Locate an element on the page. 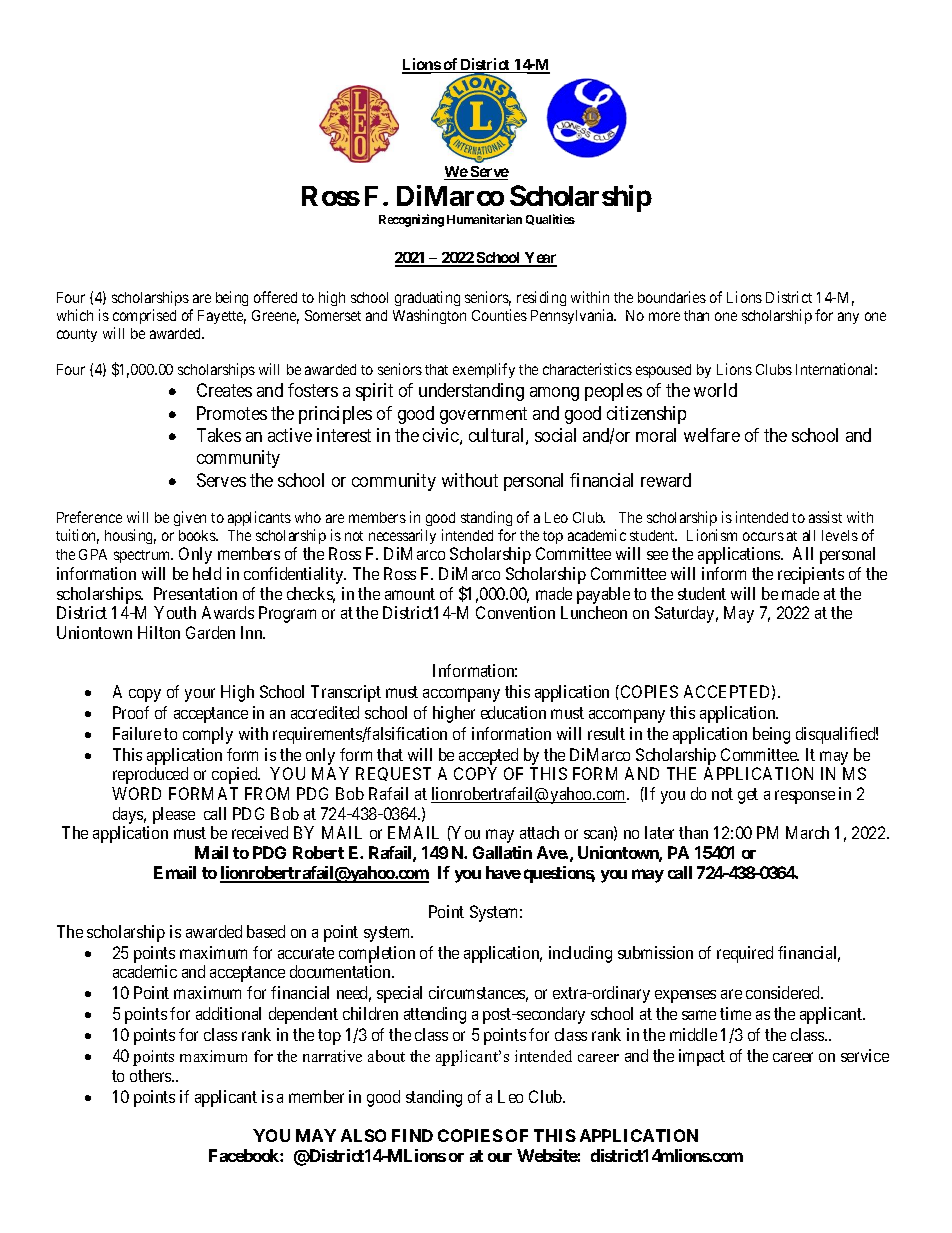 The height and width of the document is (1233, 952). others is located at coordinates (151, 1075).
